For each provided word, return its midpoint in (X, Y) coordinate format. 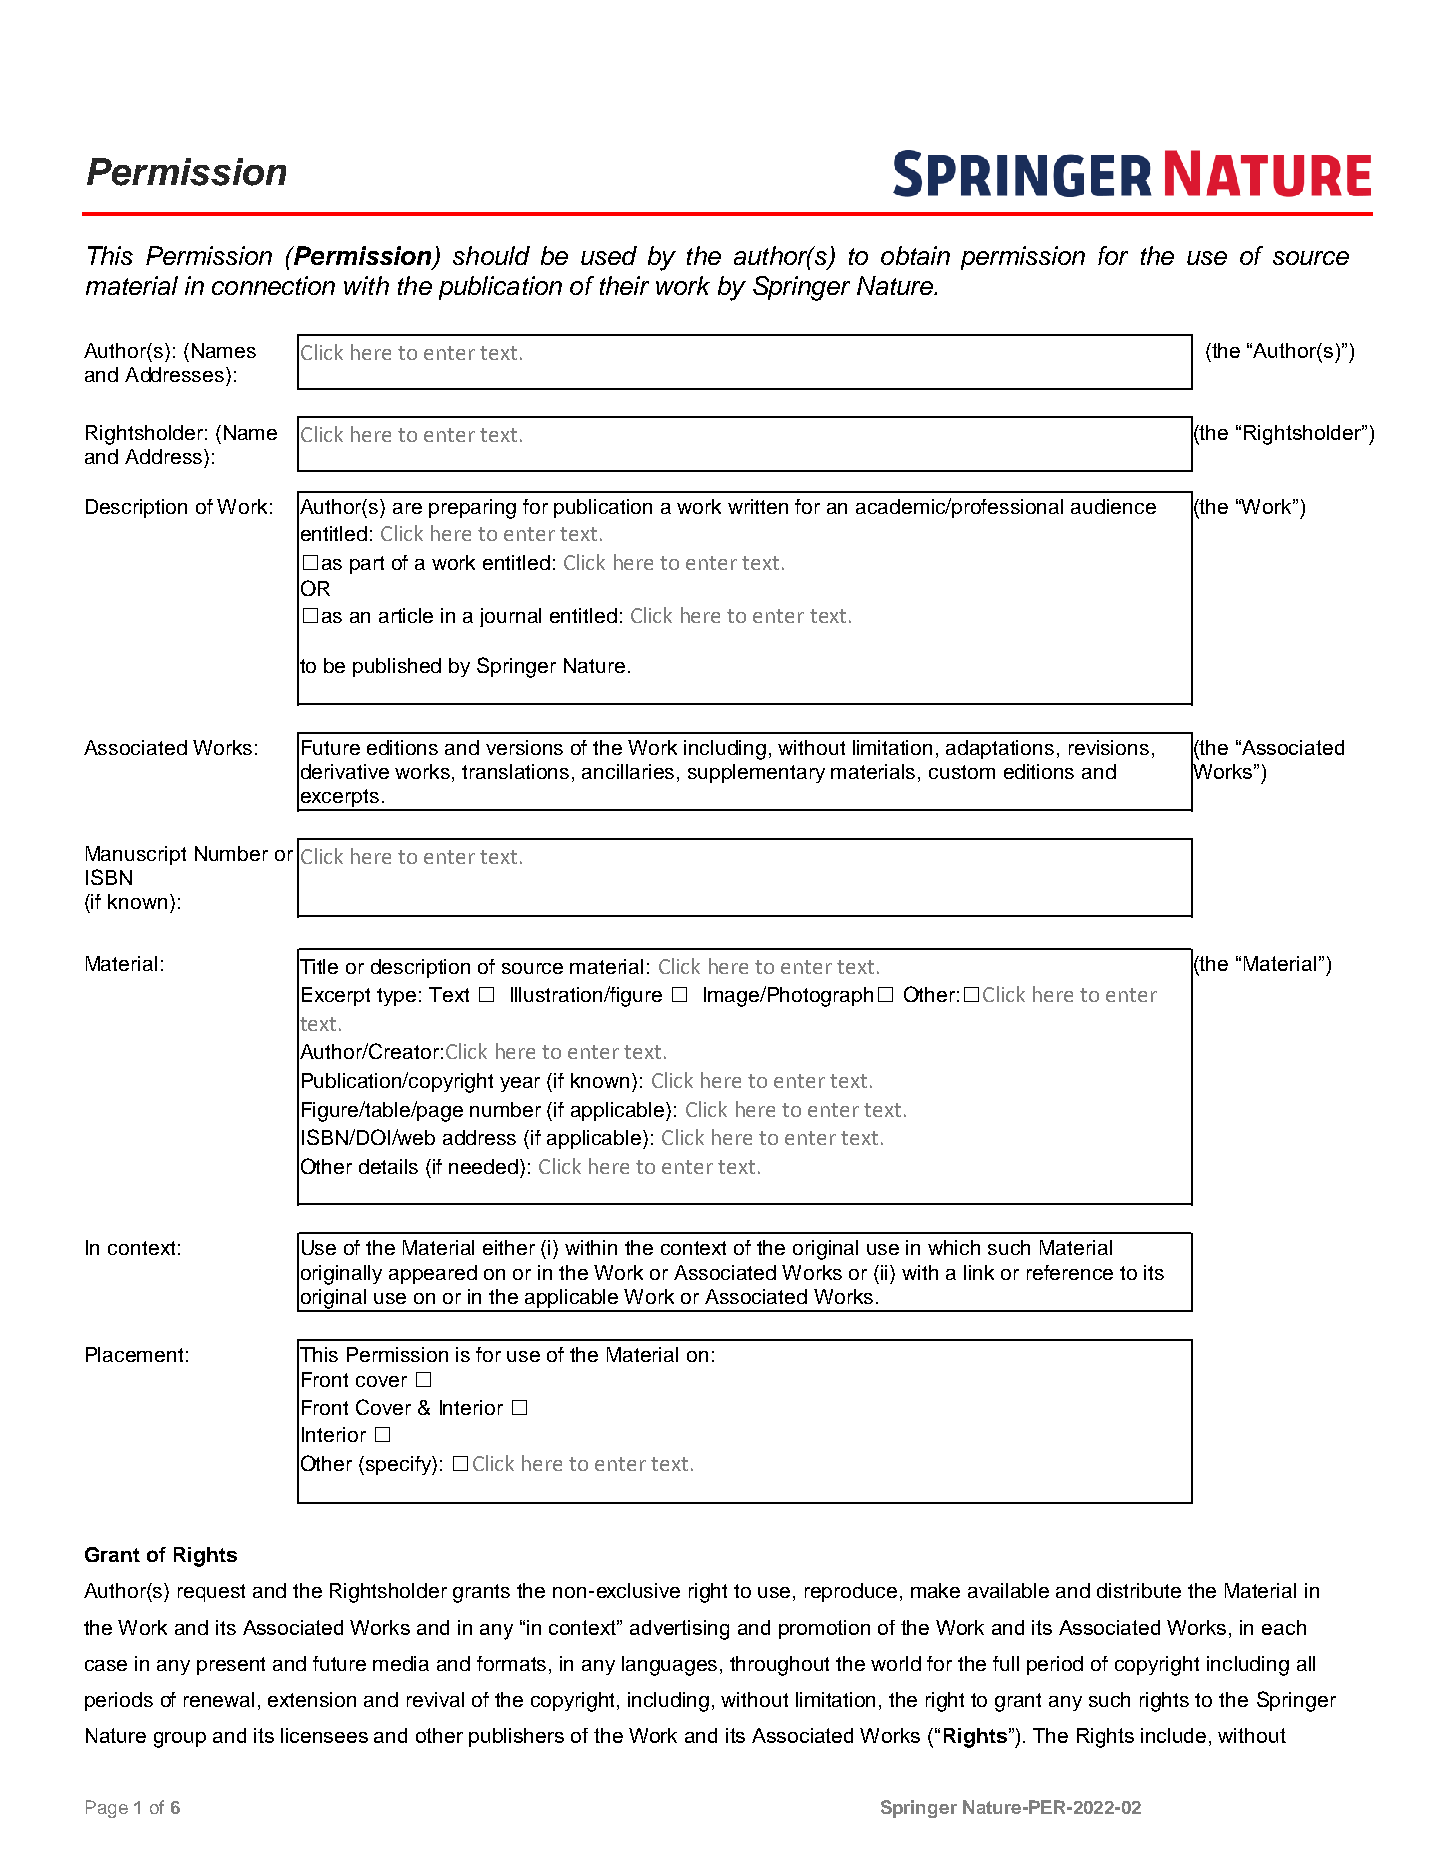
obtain (915, 255)
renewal (219, 1699)
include (1173, 1735)
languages (671, 1666)
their (624, 285)
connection (273, 285)
